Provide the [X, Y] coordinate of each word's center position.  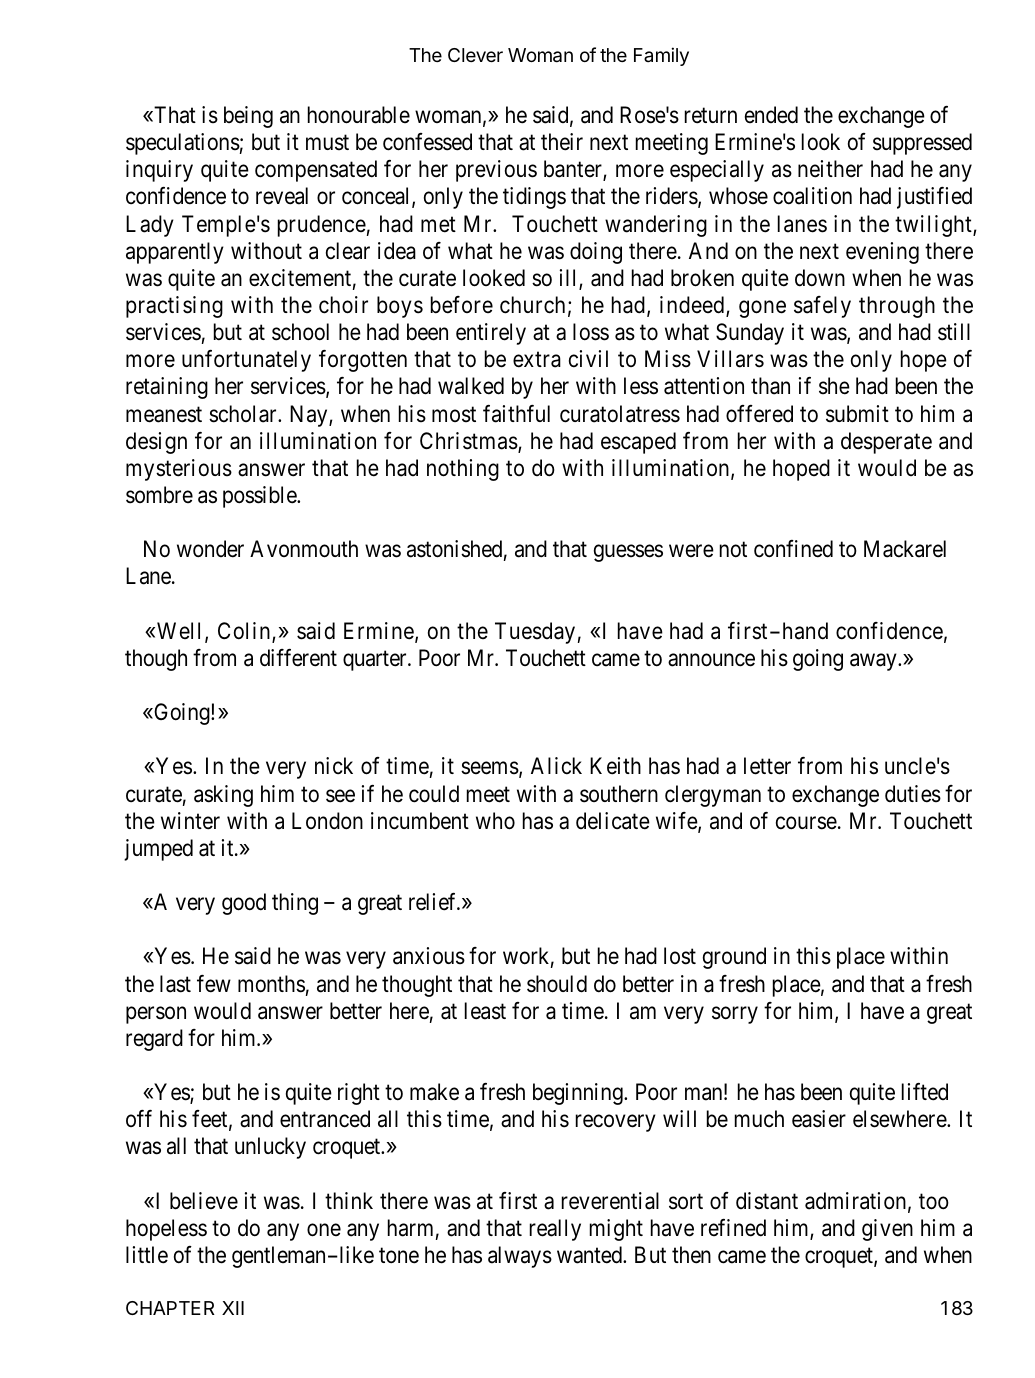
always [520, 1257]
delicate [613, 821]
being [248, 117]
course [806, 823]
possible [260, 497]
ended [771, 115]
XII [233, 1308]
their [562, 142]
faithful [516, 414]
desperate [886, 443]
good [244, 904]
